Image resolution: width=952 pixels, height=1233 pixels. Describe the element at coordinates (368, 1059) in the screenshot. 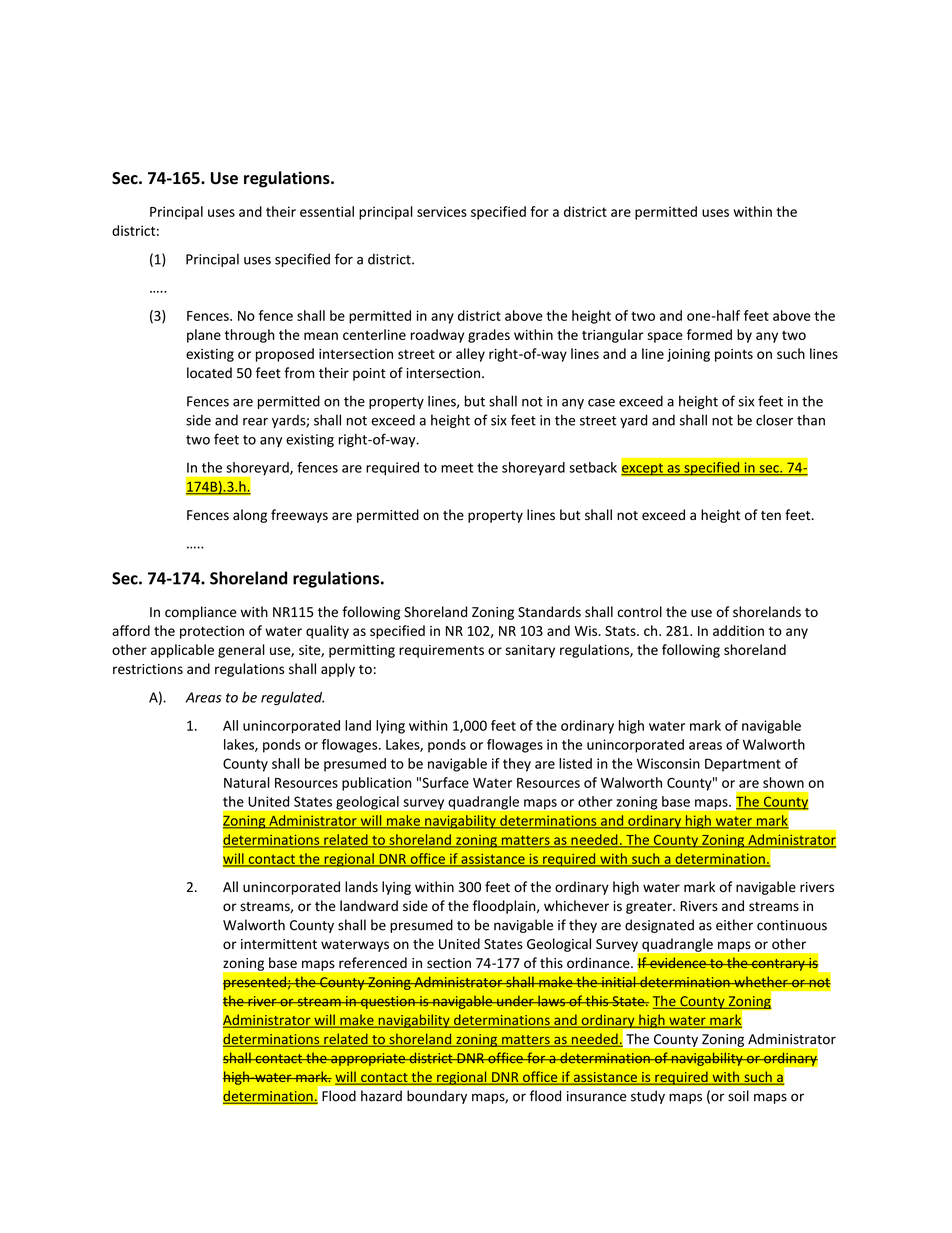

I see `appropriate` at that location.
